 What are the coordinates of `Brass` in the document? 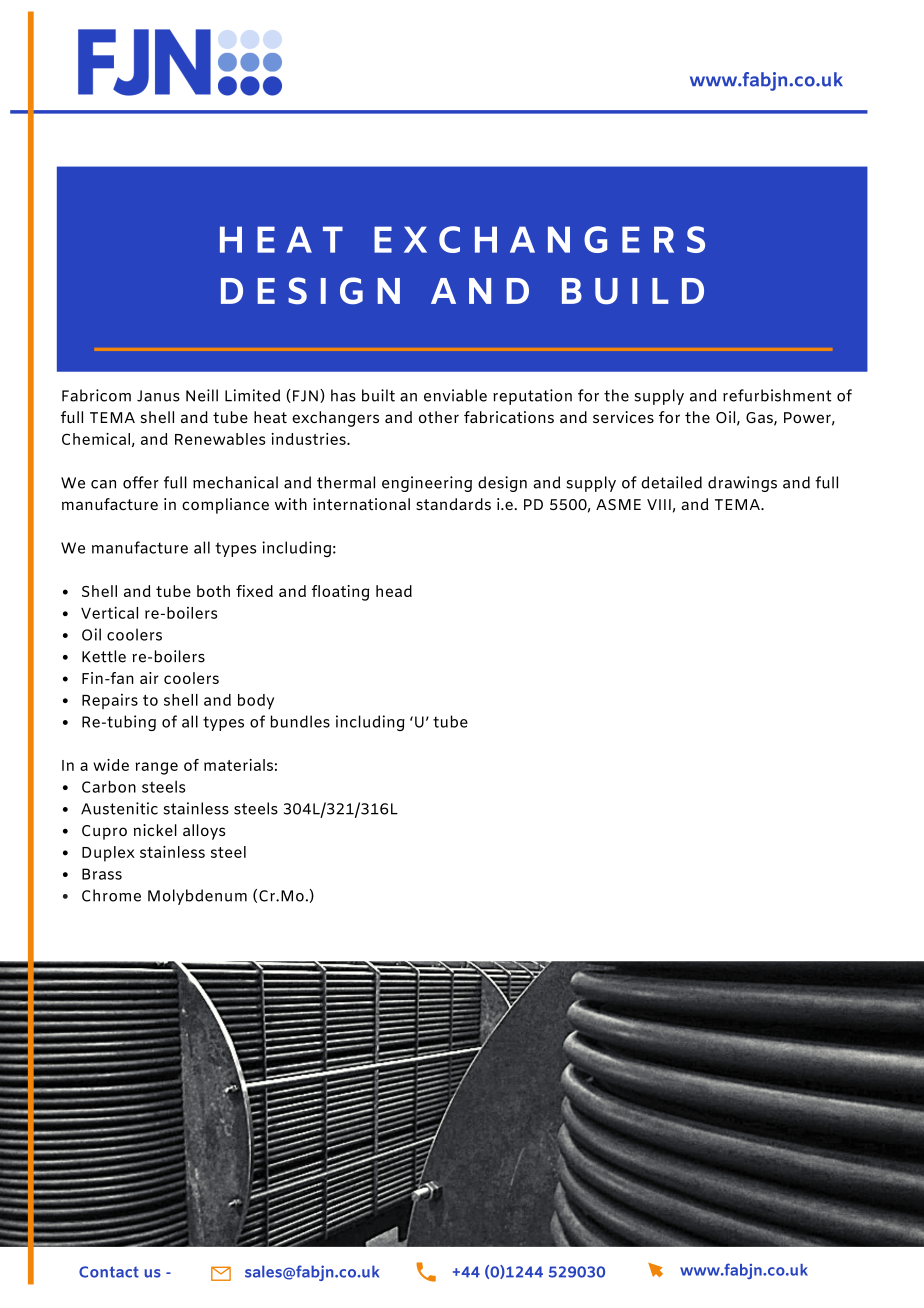 It's located at (102, 874).
